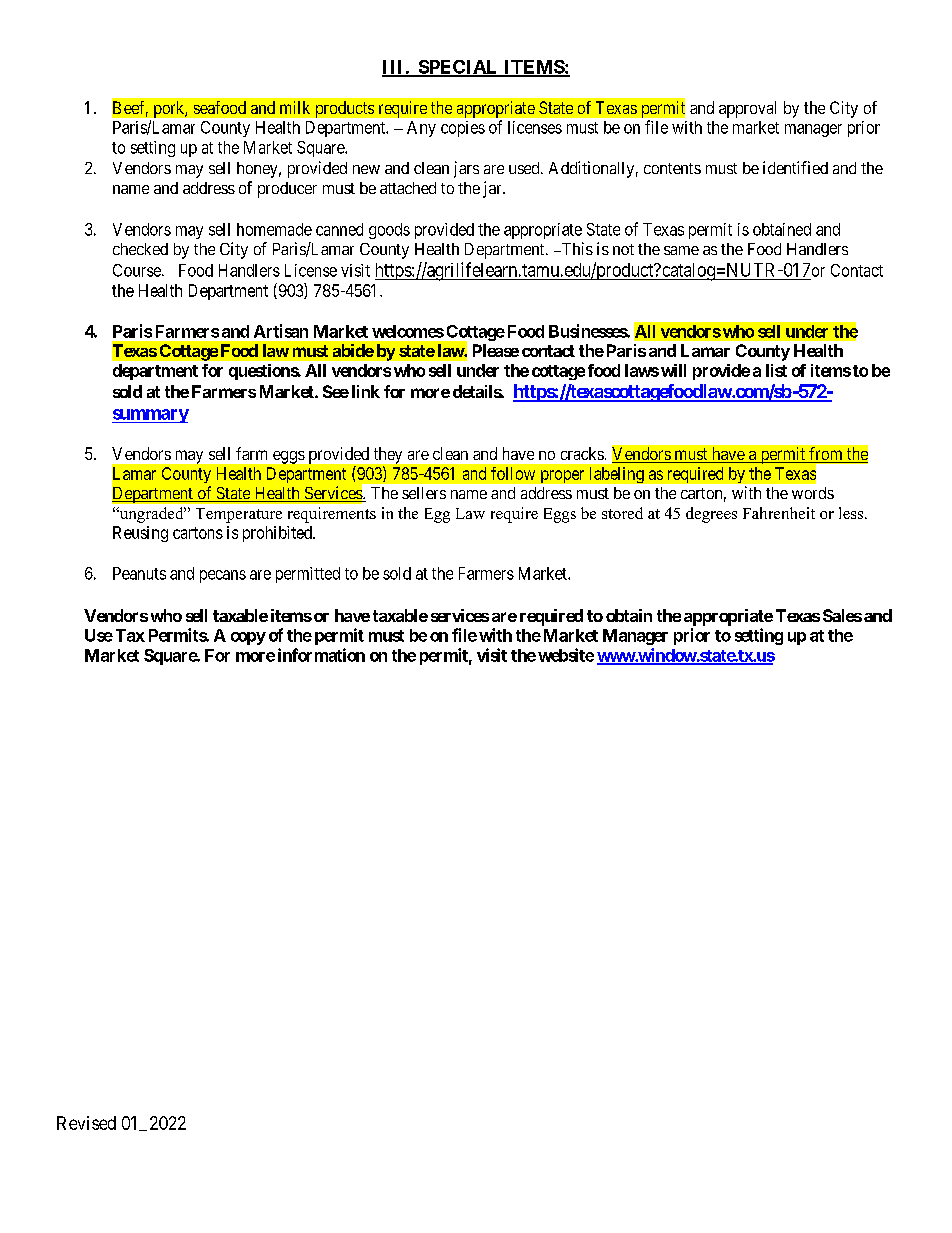  Describe the element at coordinates (851, 513) in the screenshot. I see `less` at that location.
